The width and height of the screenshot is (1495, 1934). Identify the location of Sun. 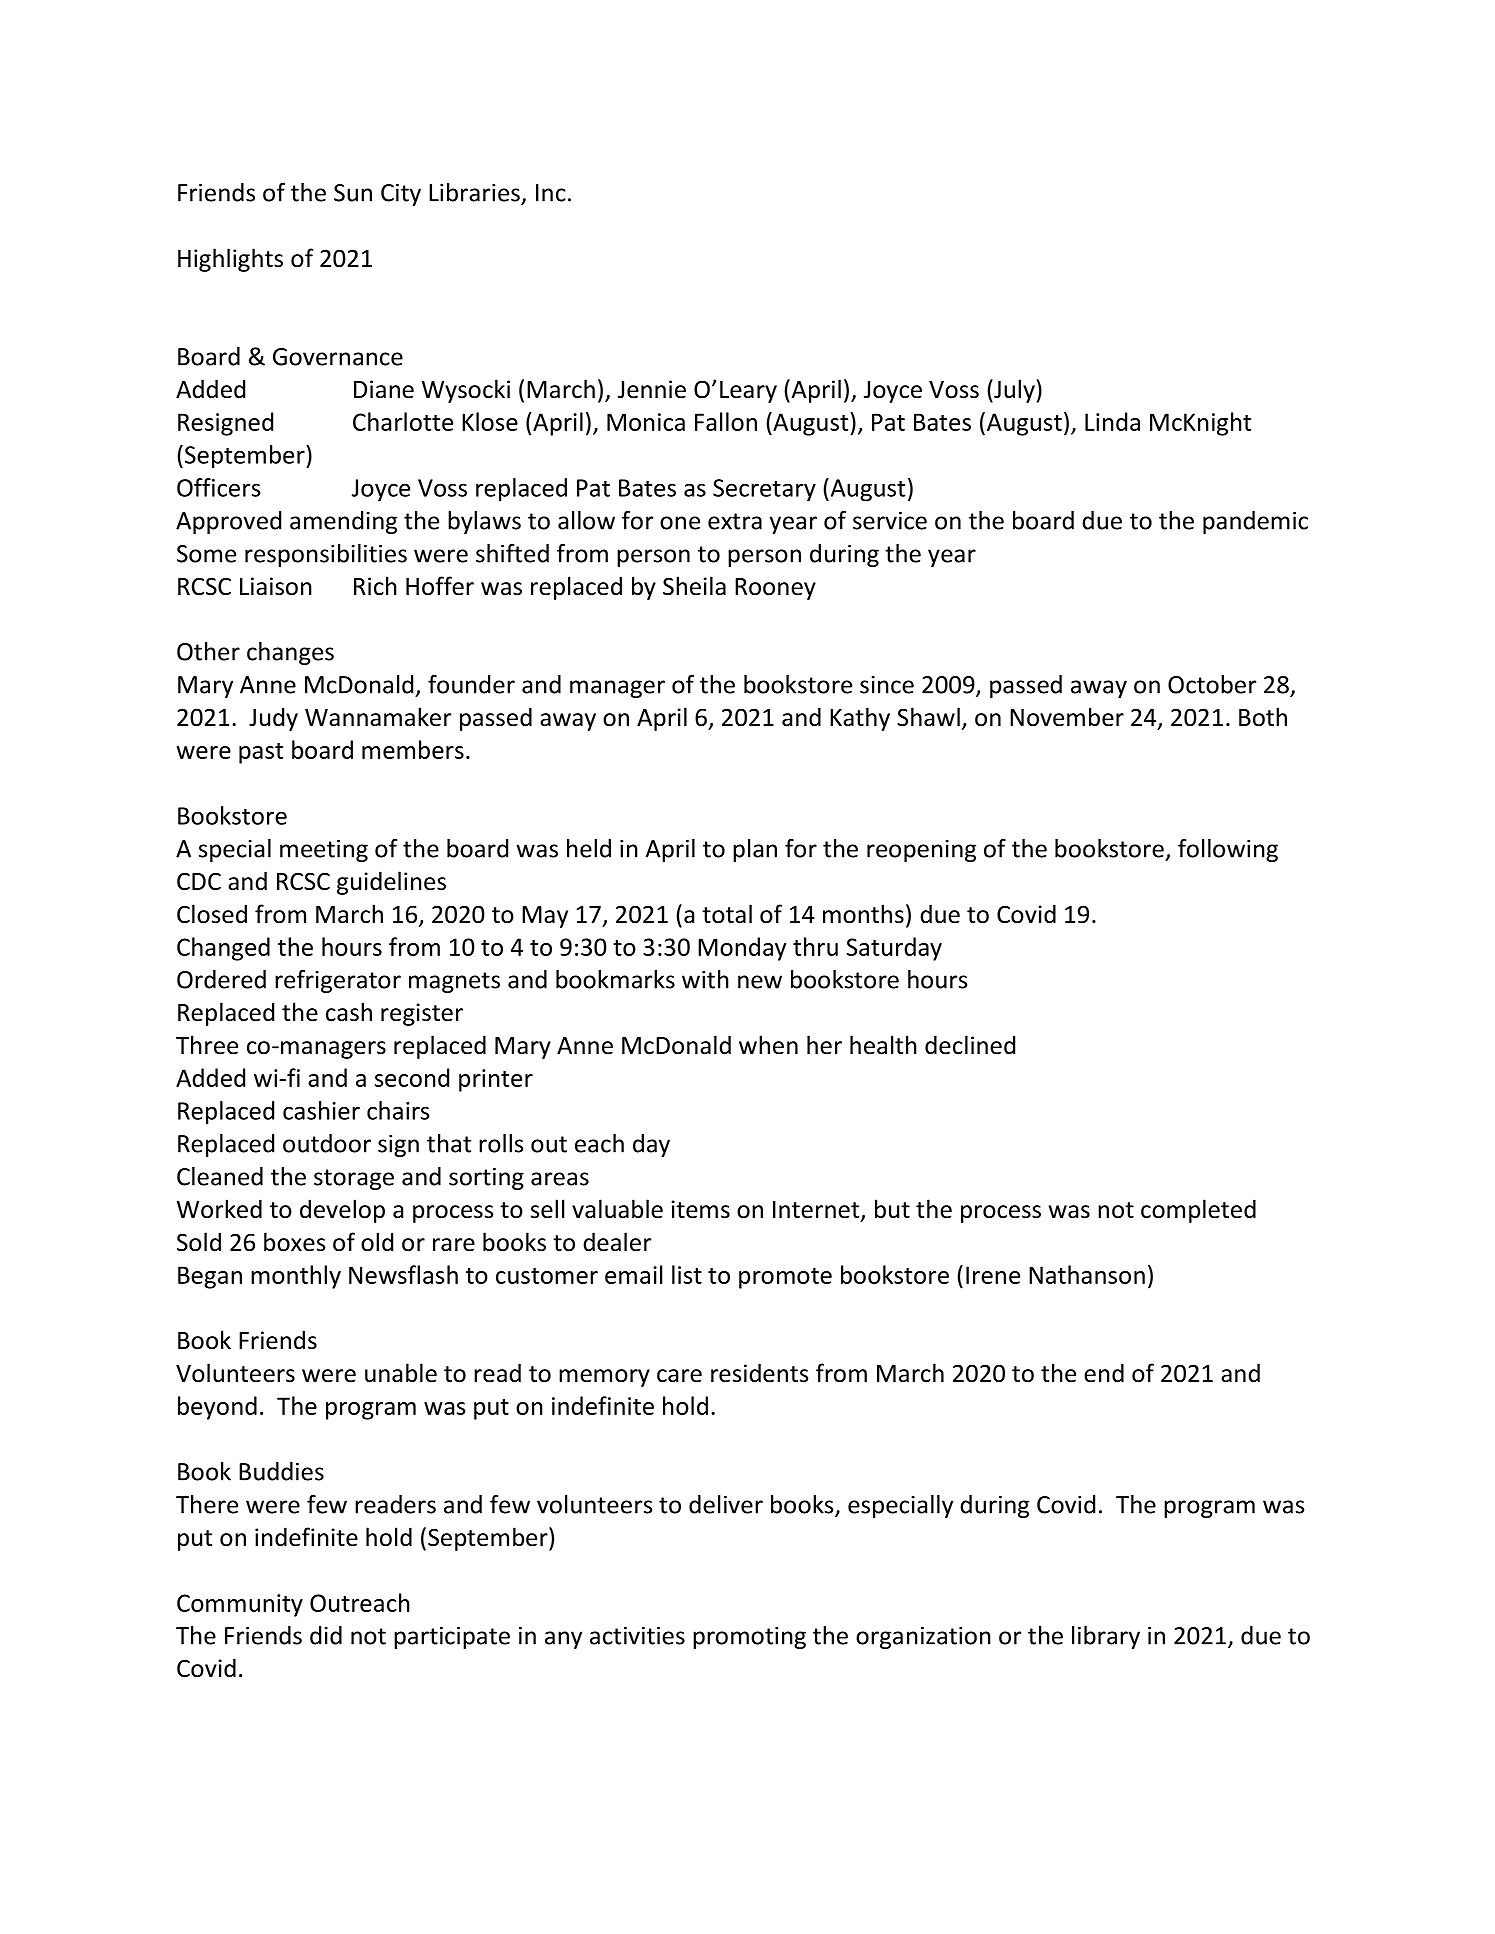
(353, 193).
